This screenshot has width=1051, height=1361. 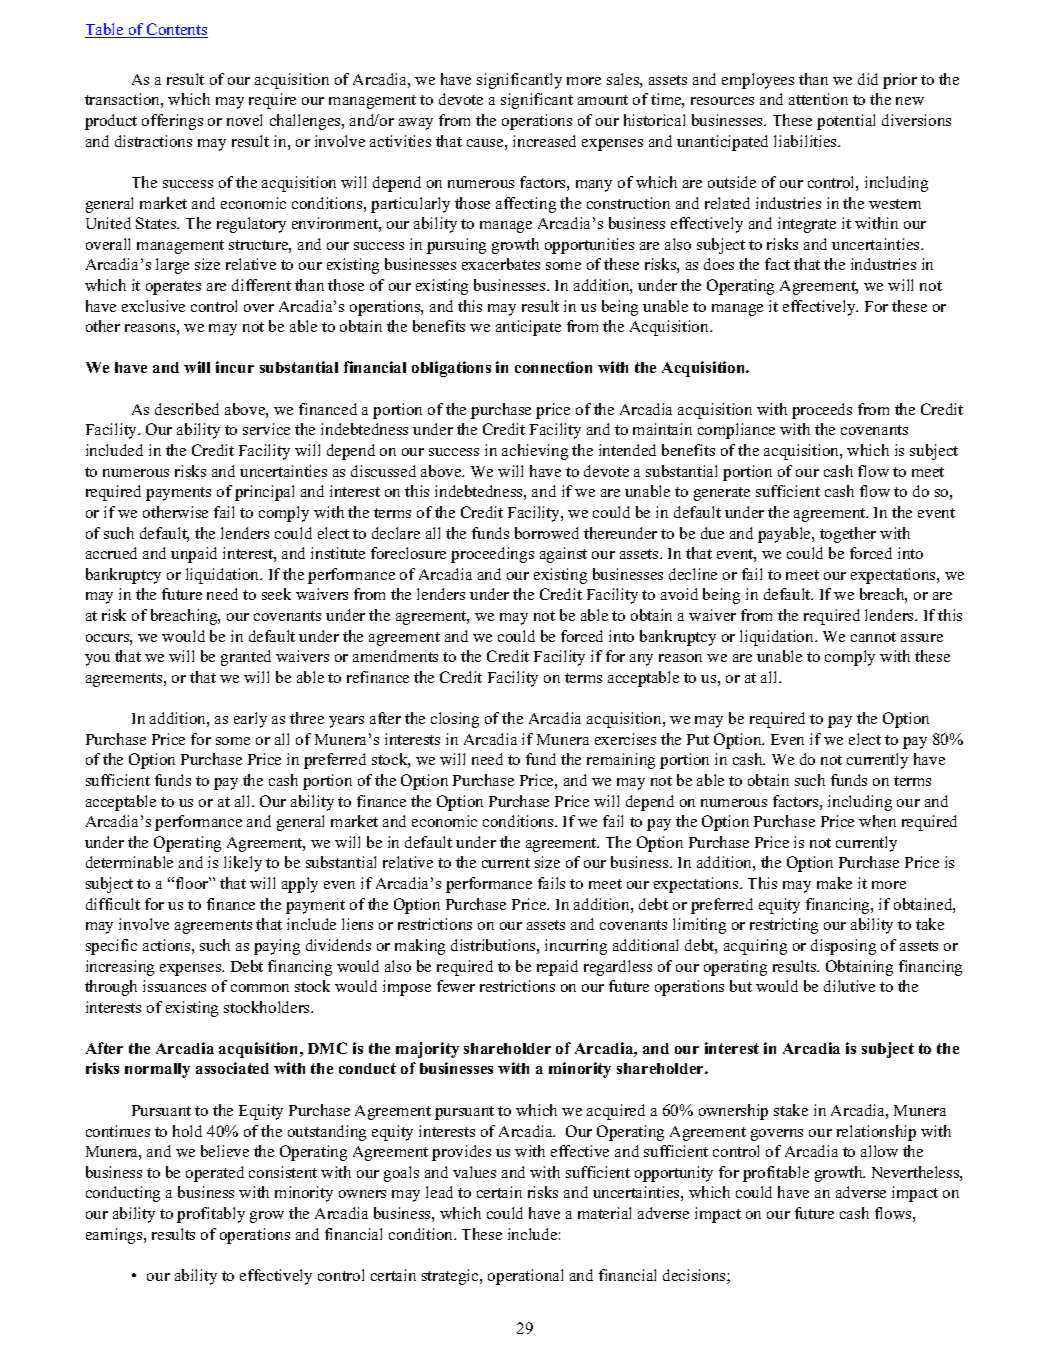 What do you see at coordinates (818, 99) in the screenshot?
I see `attention` at bounding box center [818, 99].
